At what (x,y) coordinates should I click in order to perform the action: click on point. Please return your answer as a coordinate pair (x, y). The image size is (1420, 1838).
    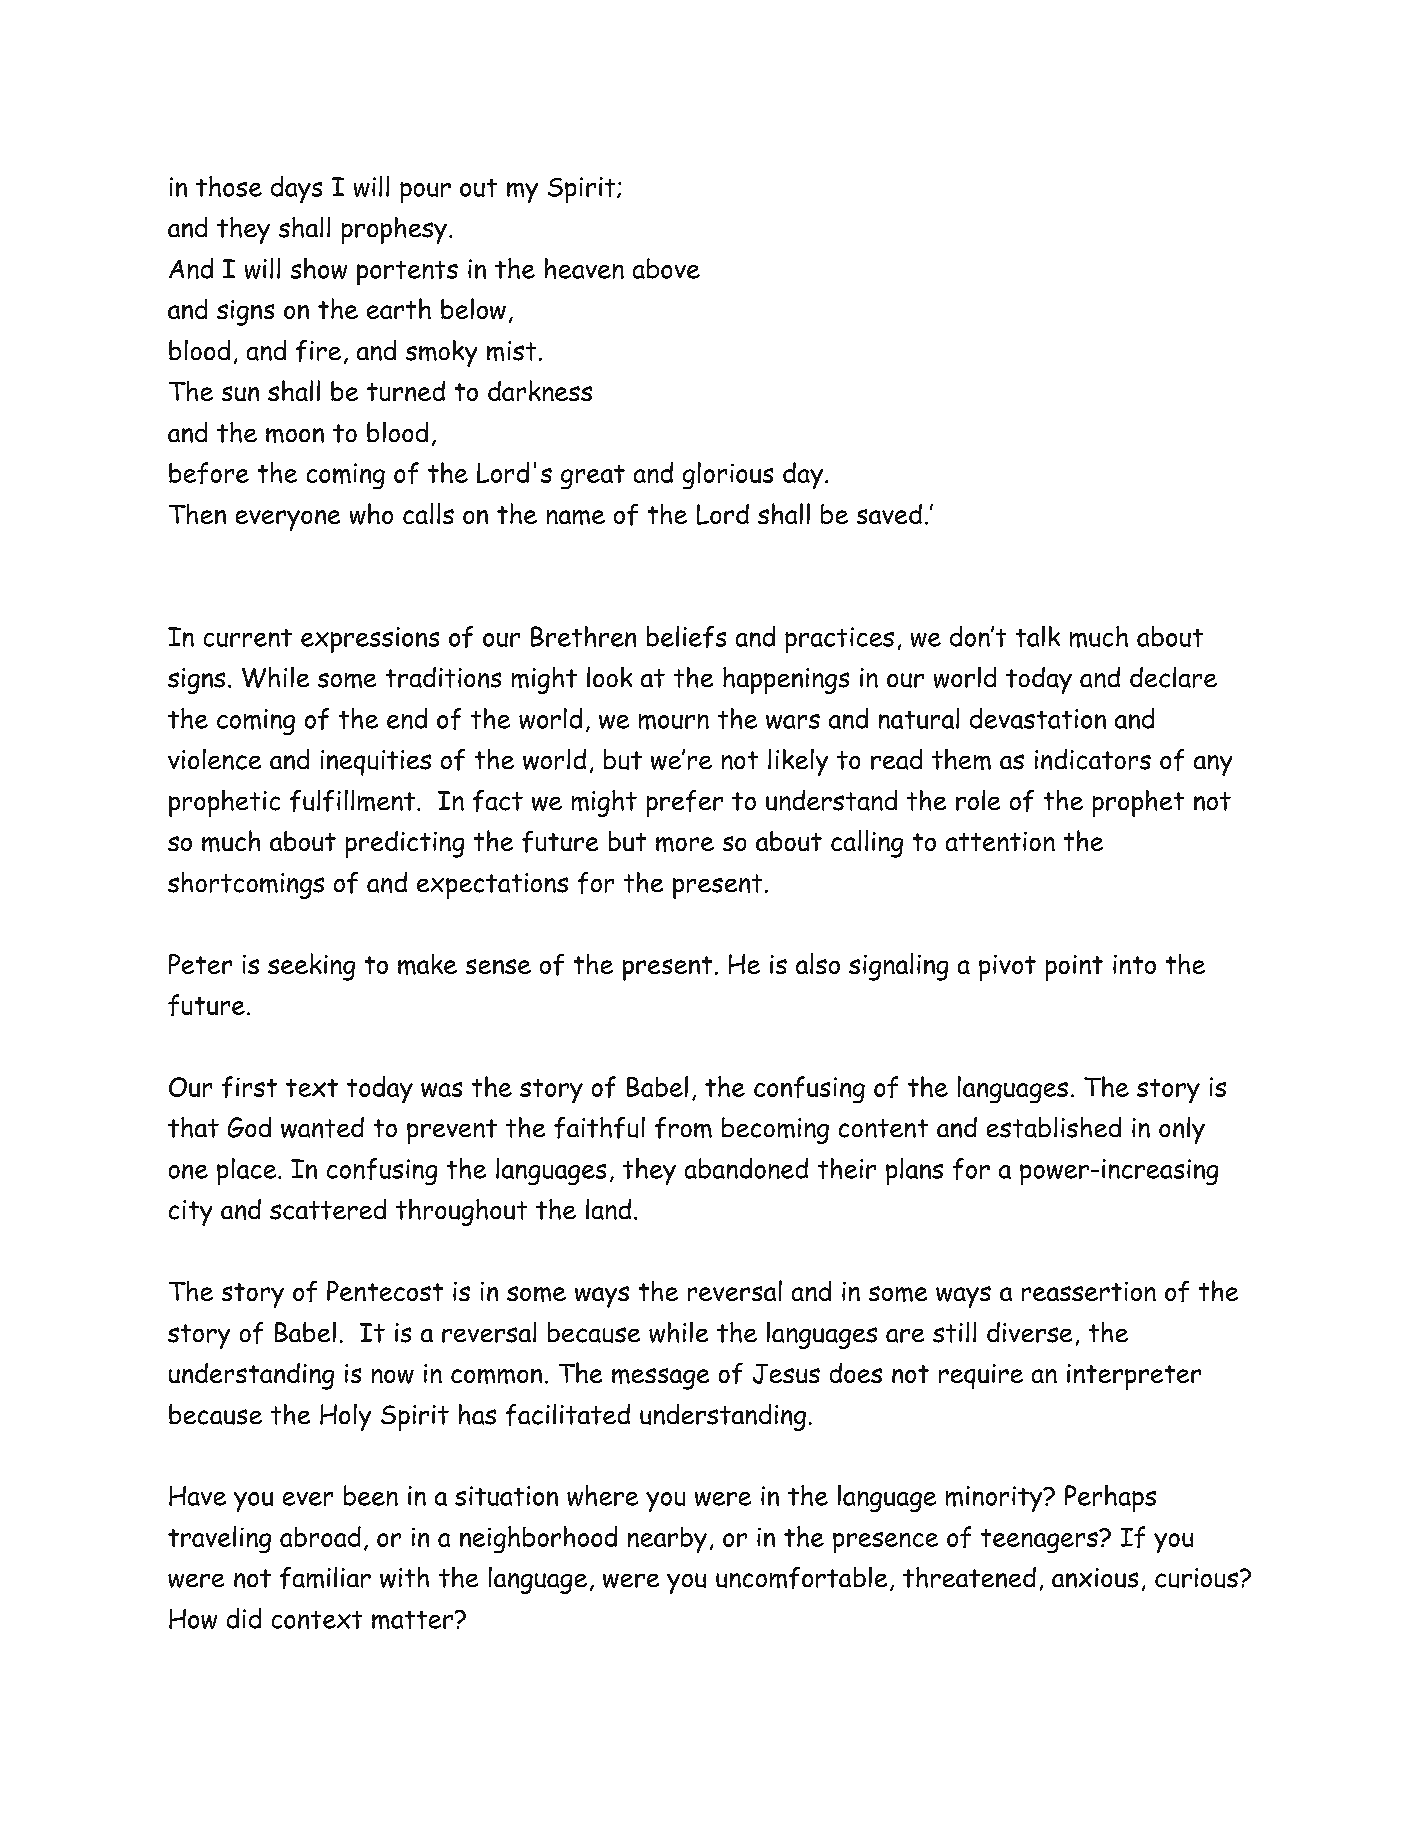
    Looking at the image, I should click on (1074, 968).
